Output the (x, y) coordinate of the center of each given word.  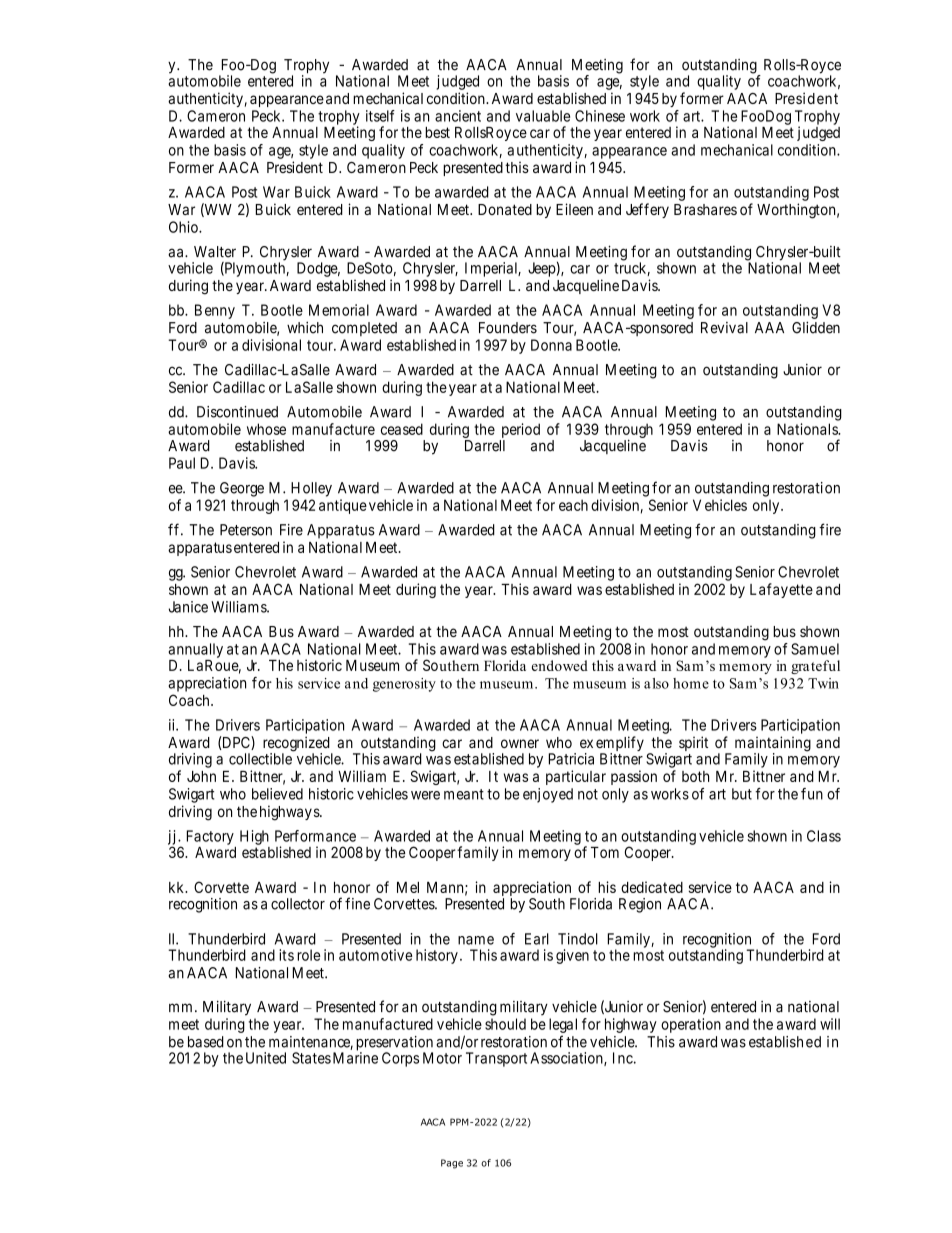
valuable (543, 116)
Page (452, 1164)
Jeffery (647, 210)
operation (691, 1025)
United (266, 1058)
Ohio (184, 227)
